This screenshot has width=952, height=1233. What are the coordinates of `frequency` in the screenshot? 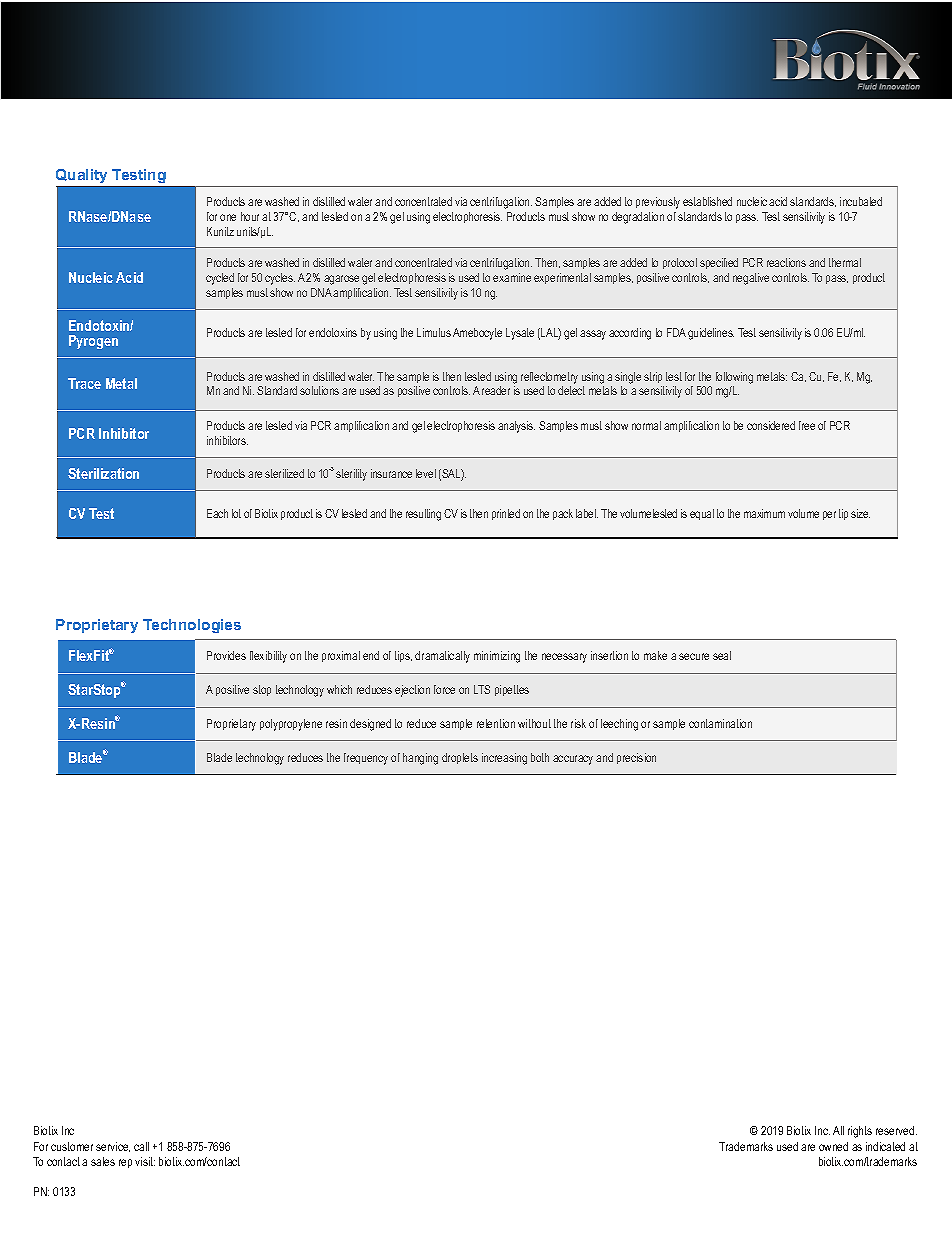 It's located at (366, 759).
